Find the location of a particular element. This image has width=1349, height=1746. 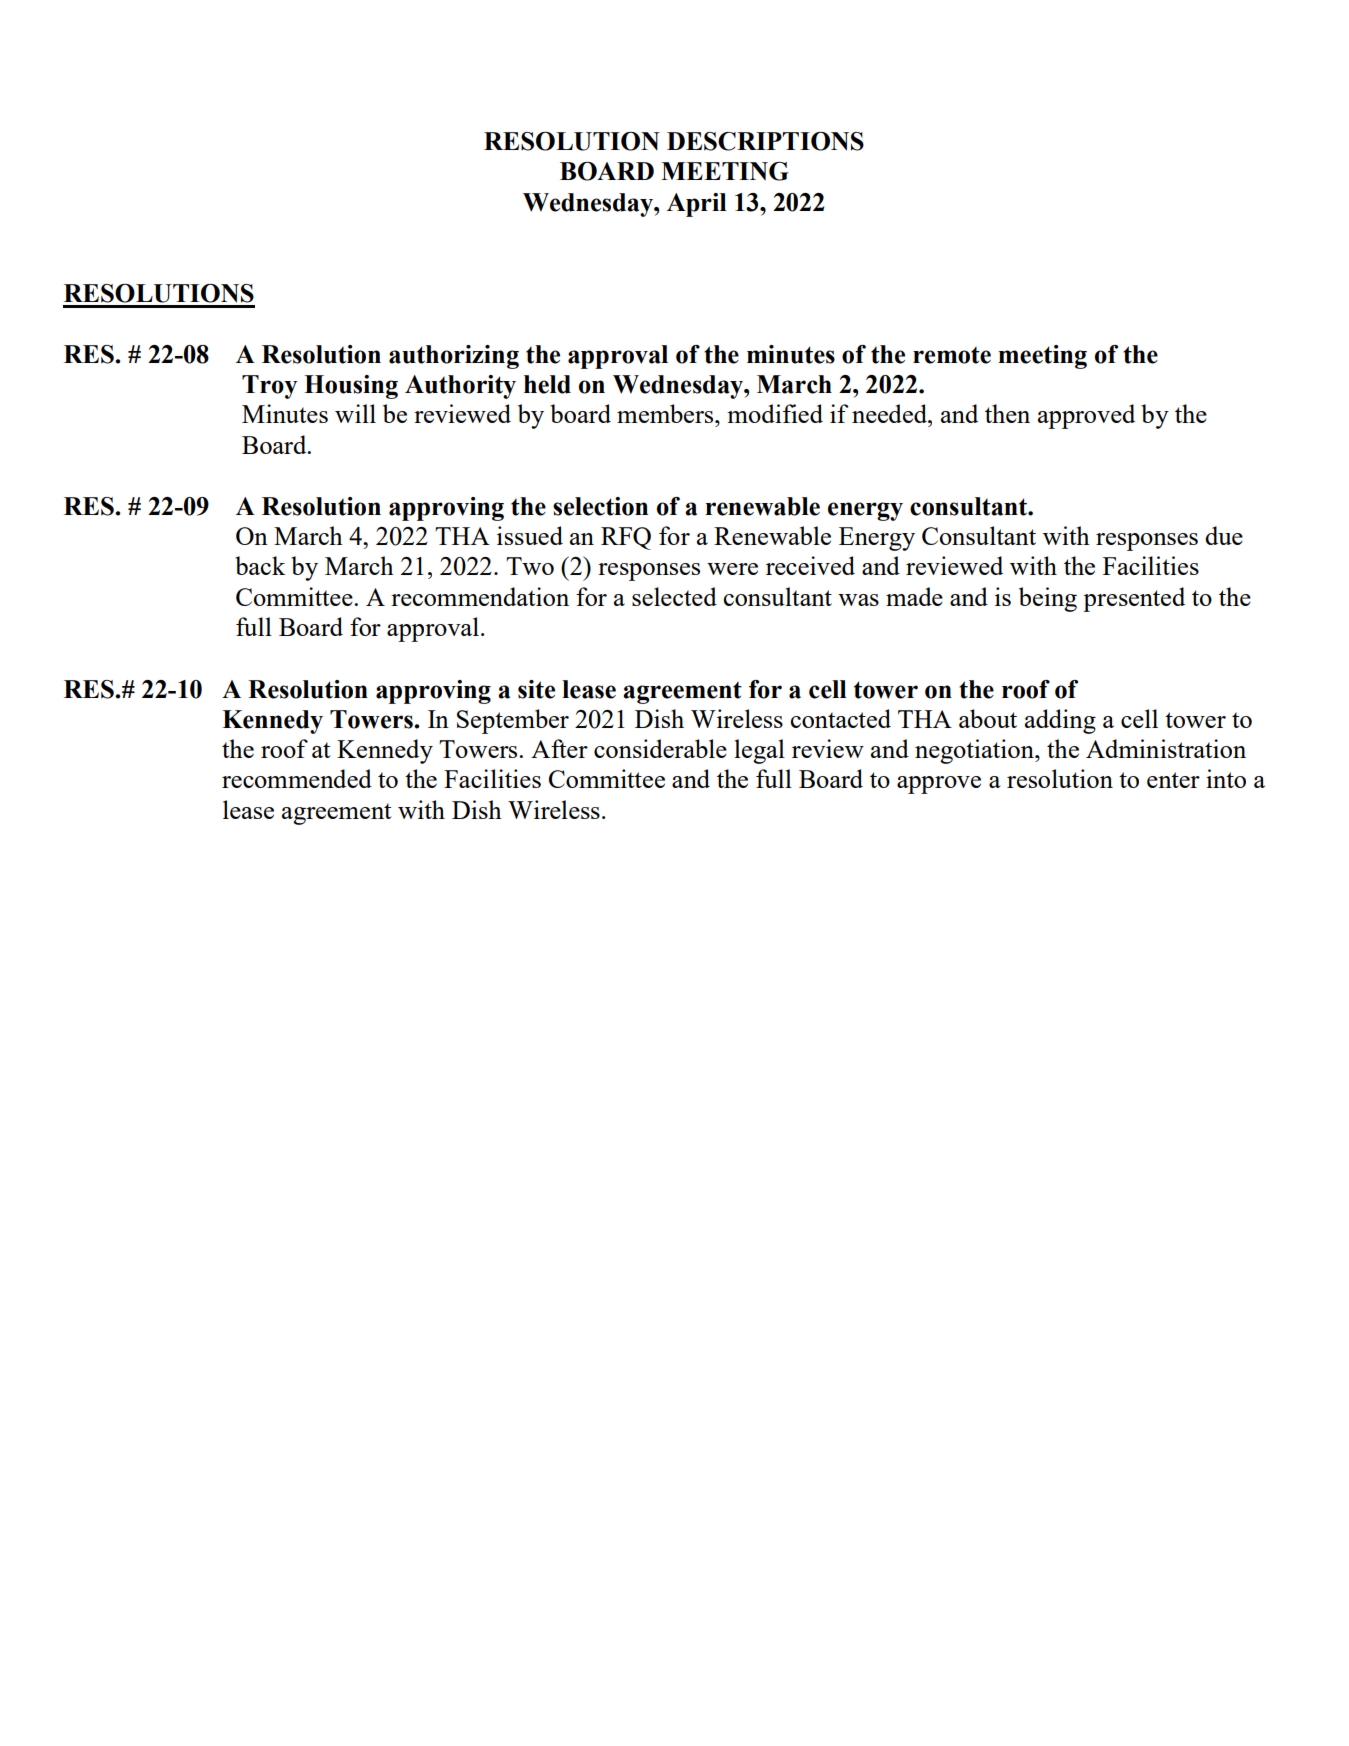

modified is located at coordinates (775, 413).
